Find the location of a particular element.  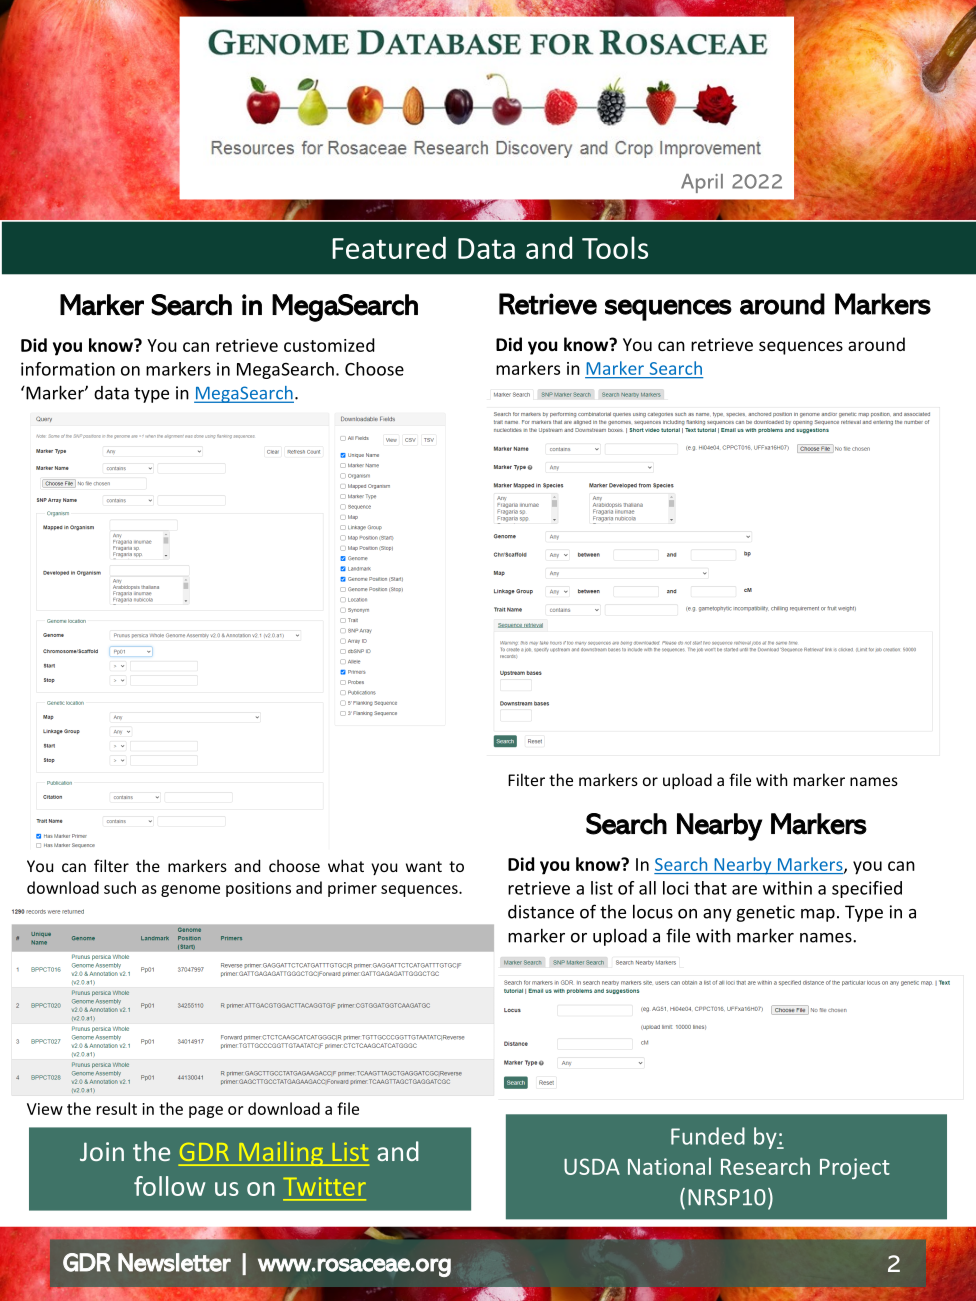

customized is located at coordinates (329, 345).
